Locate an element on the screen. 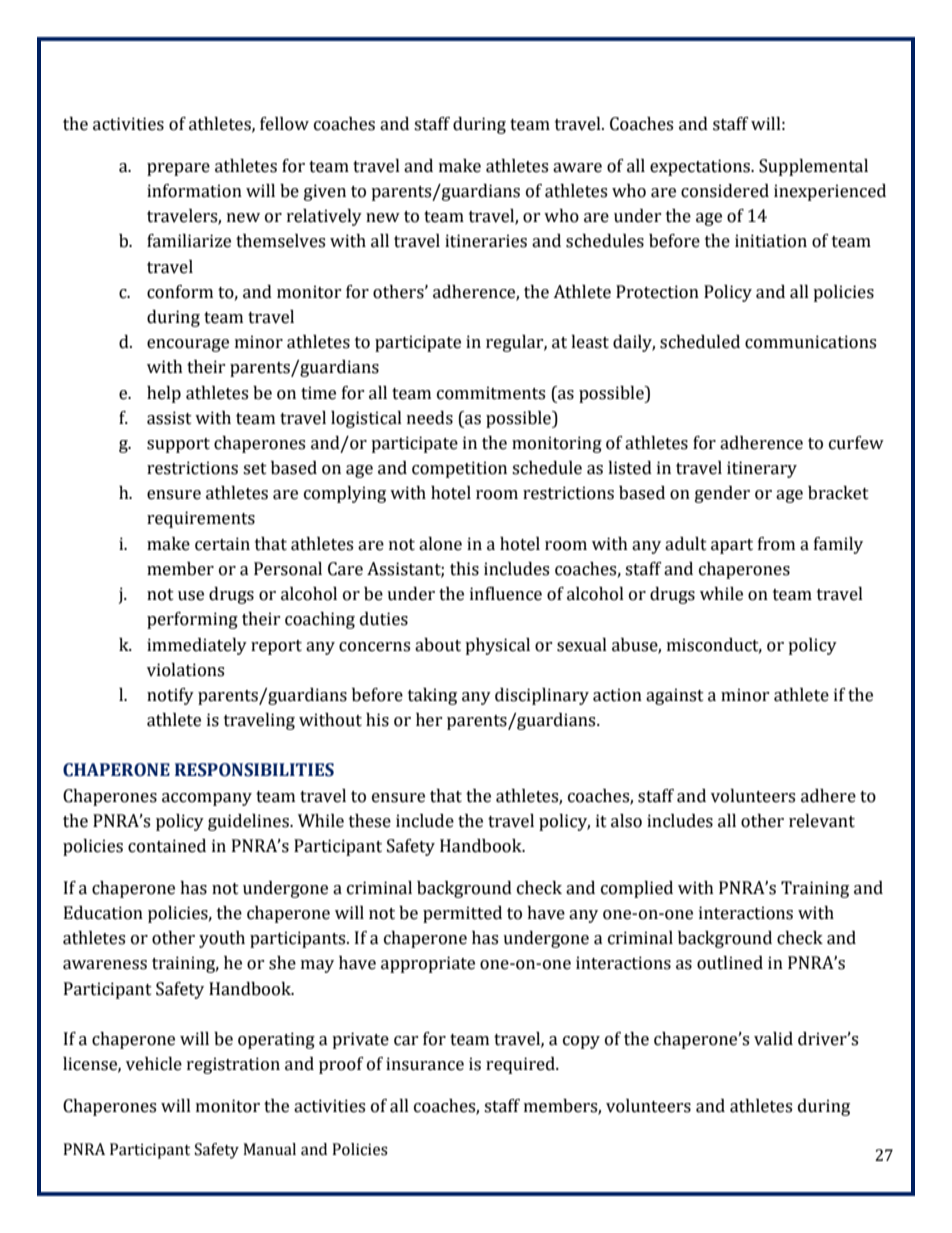  prepare is located at coordinates (178, 169).
